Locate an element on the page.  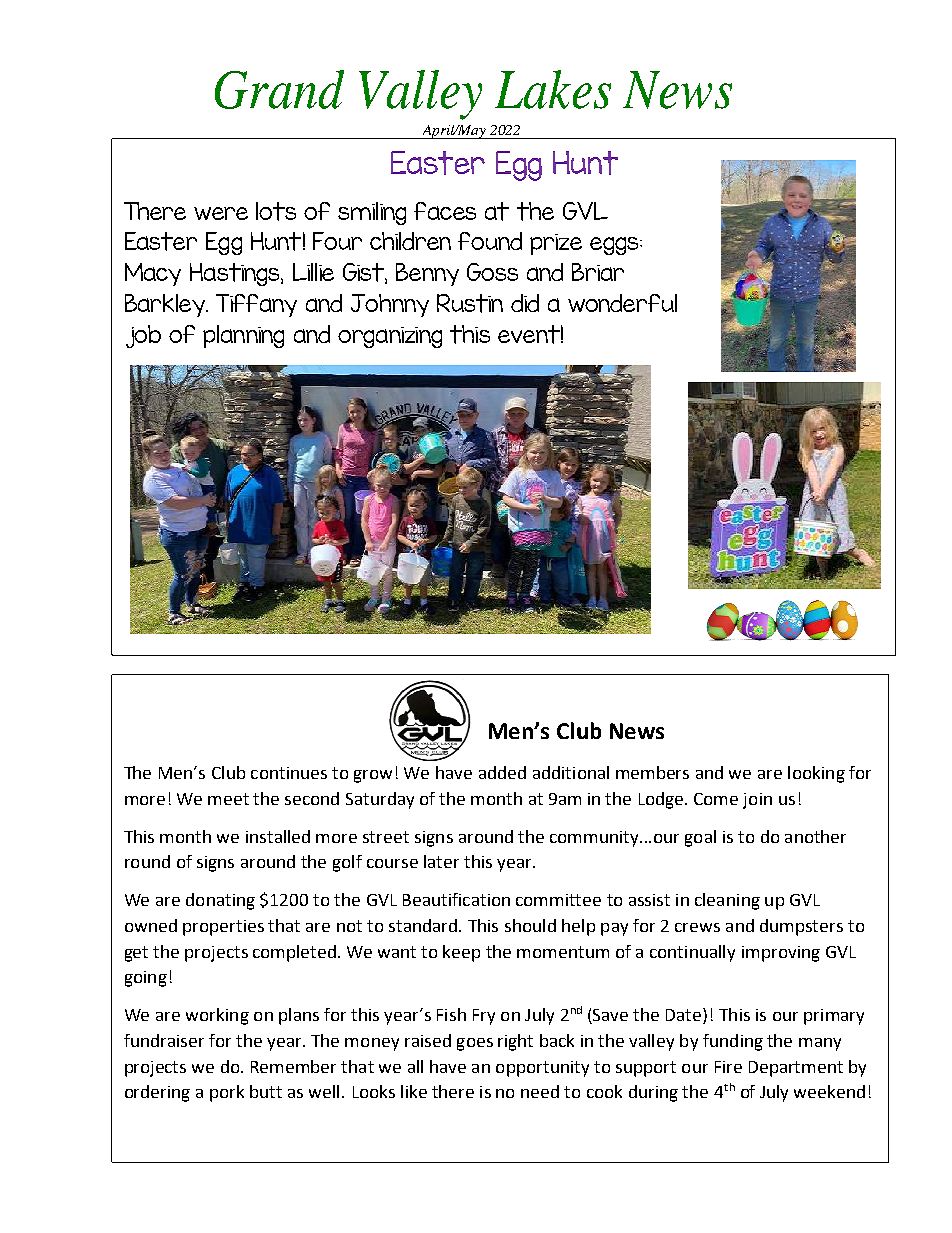
added is located at coordinates (502, 772).
